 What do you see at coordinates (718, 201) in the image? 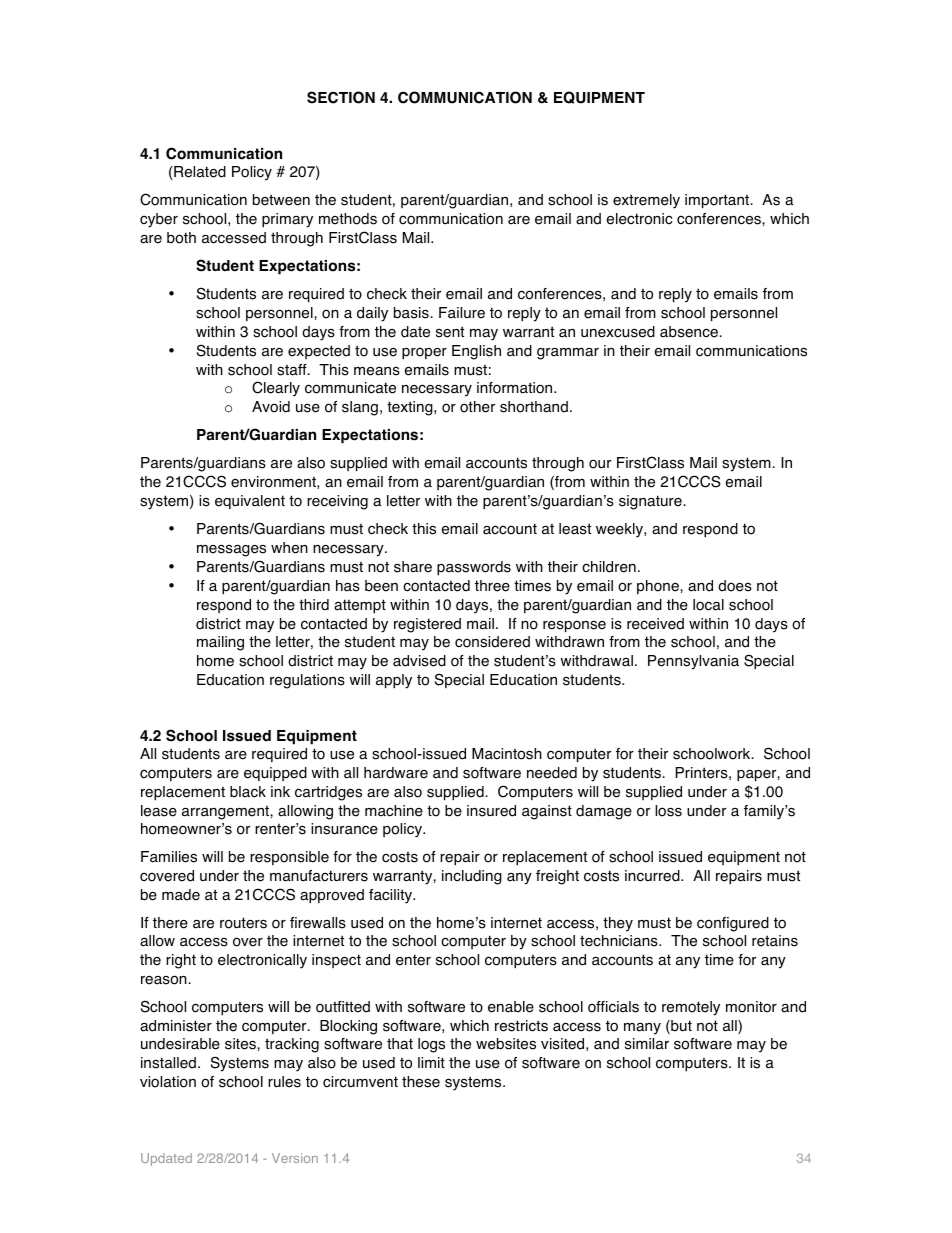
I see `important` at bounding box center [718, 201].
